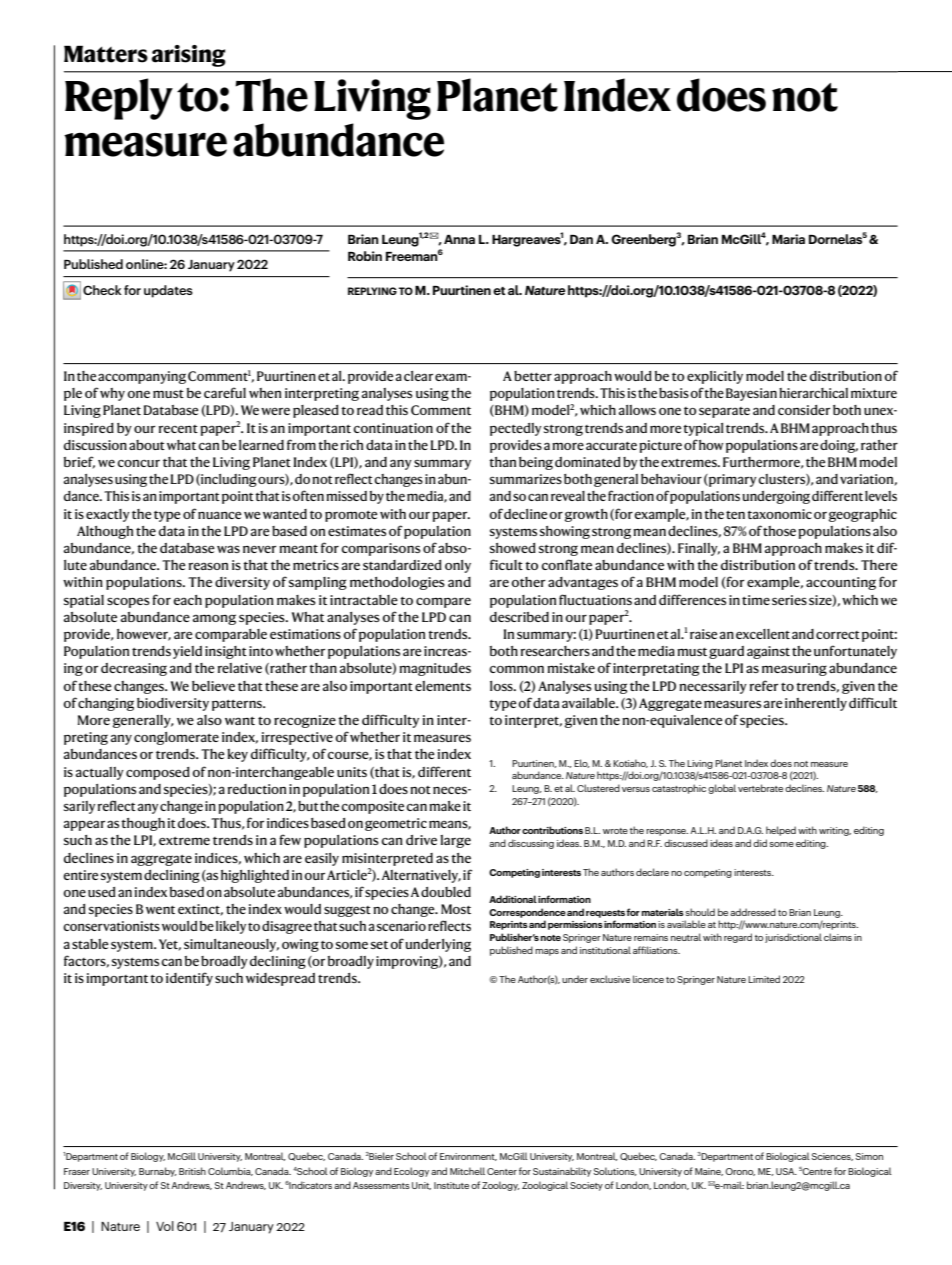  Describe the element at coordinates (158, 1172) in the image. I see `Burnaby` at that location.
